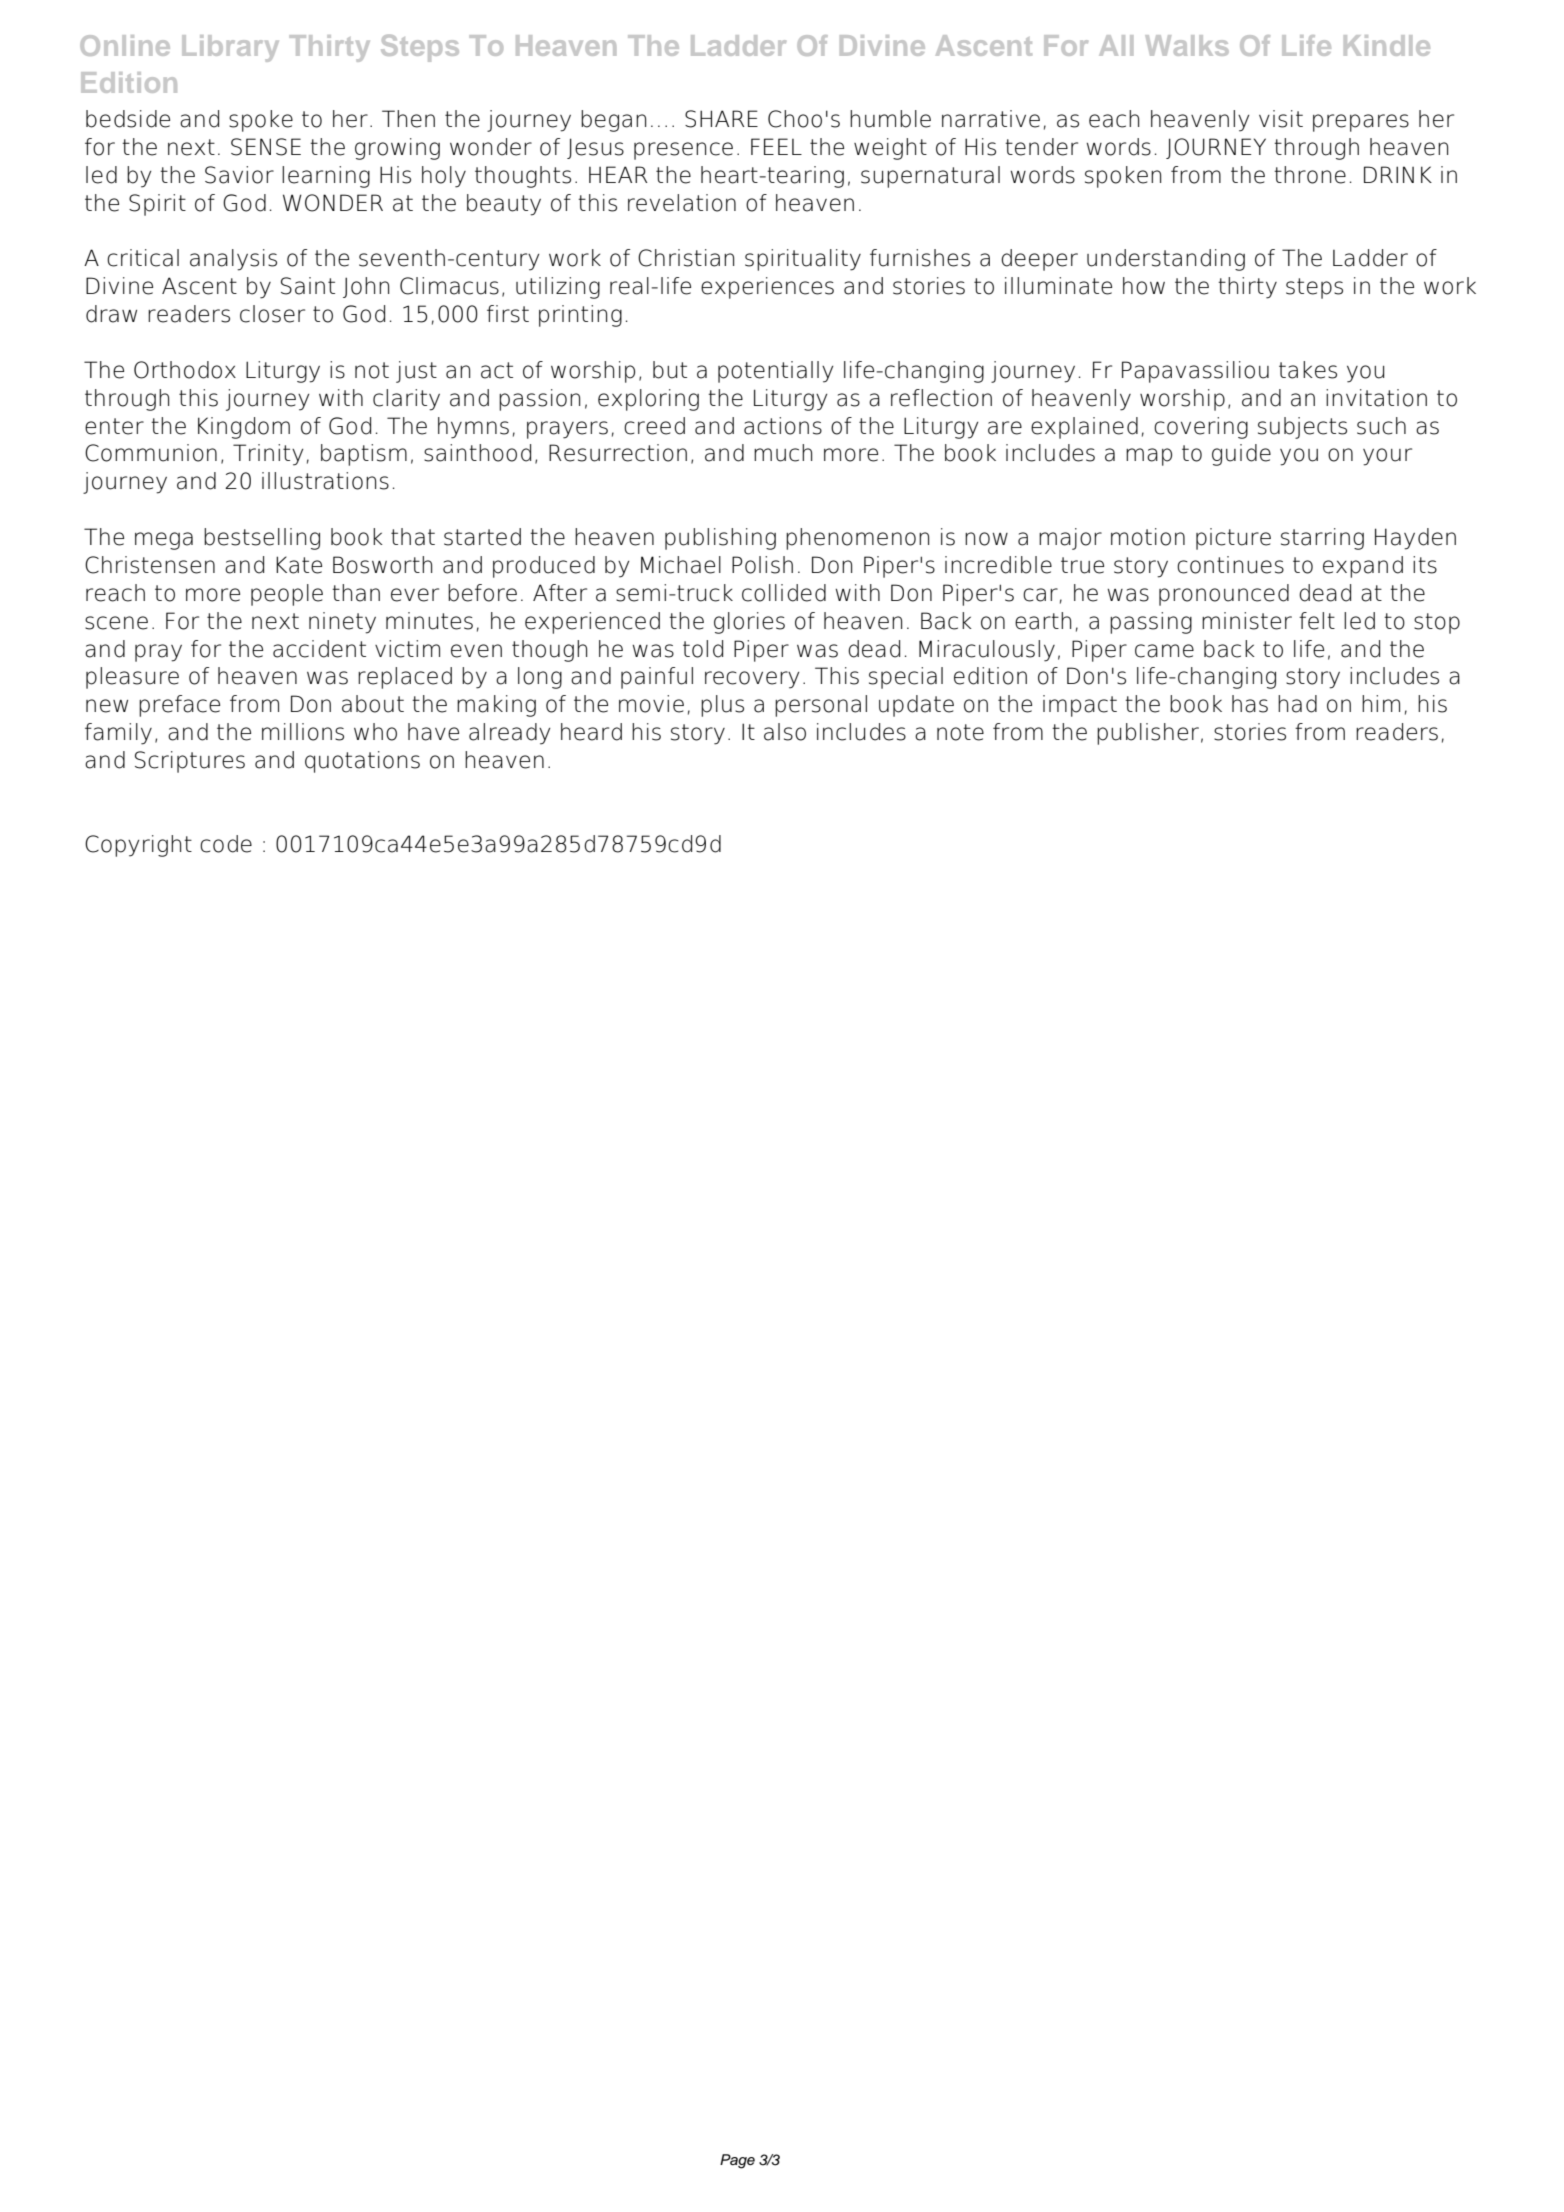 This image has width=1564, height=2212. I want to click on publisher, so click(1148, 734).
